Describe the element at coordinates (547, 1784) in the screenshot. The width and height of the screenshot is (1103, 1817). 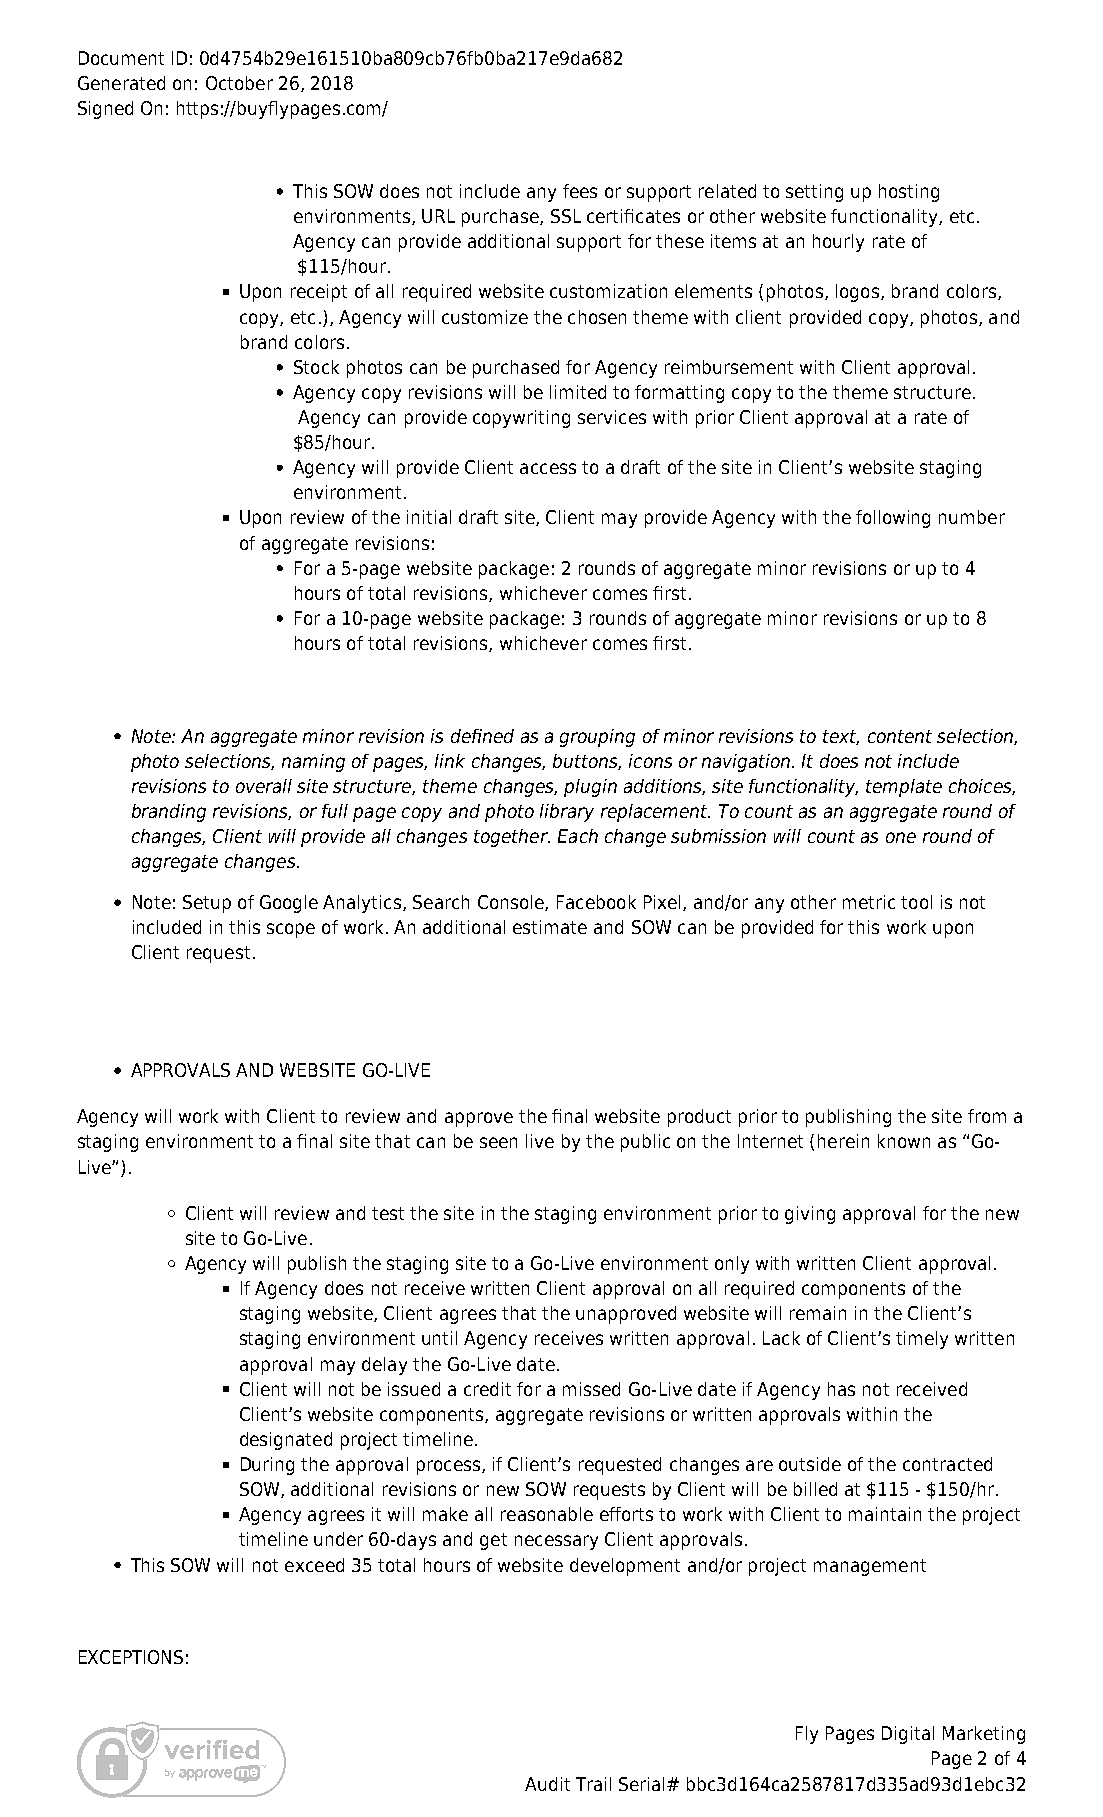
I see `Audit` at that location.
